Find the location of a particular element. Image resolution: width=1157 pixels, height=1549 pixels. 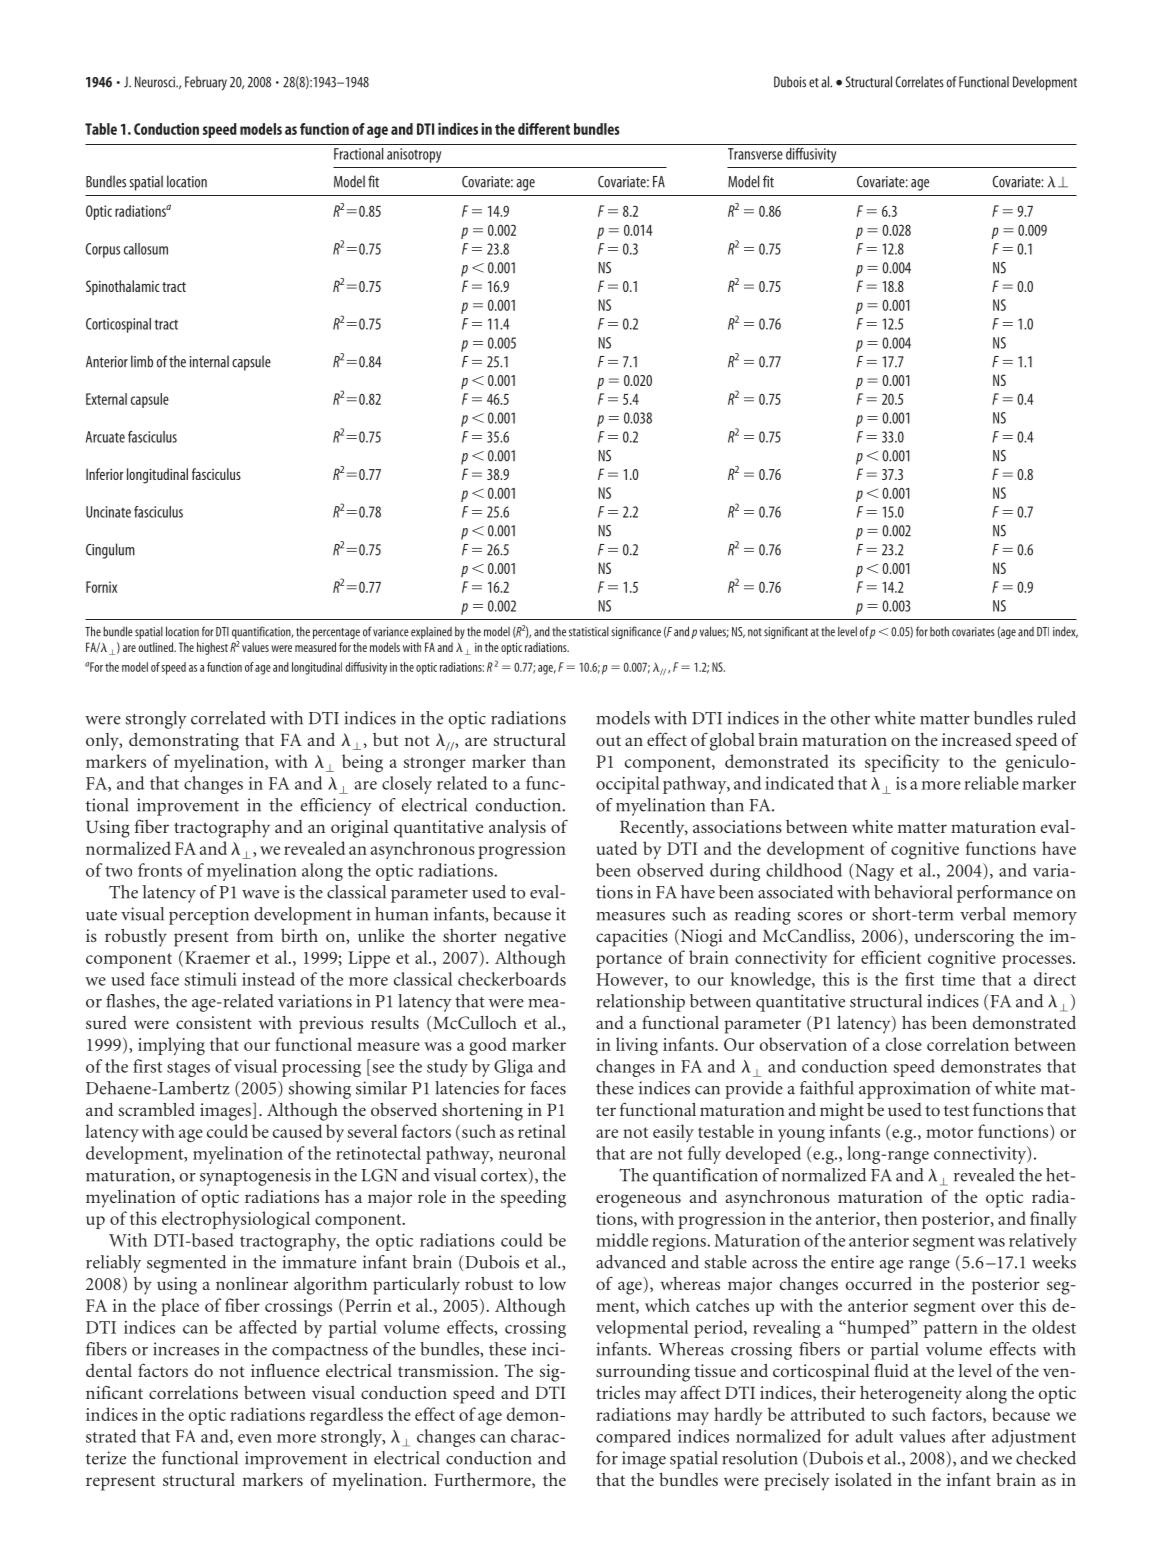

different is located at coordinates (544, 129).
